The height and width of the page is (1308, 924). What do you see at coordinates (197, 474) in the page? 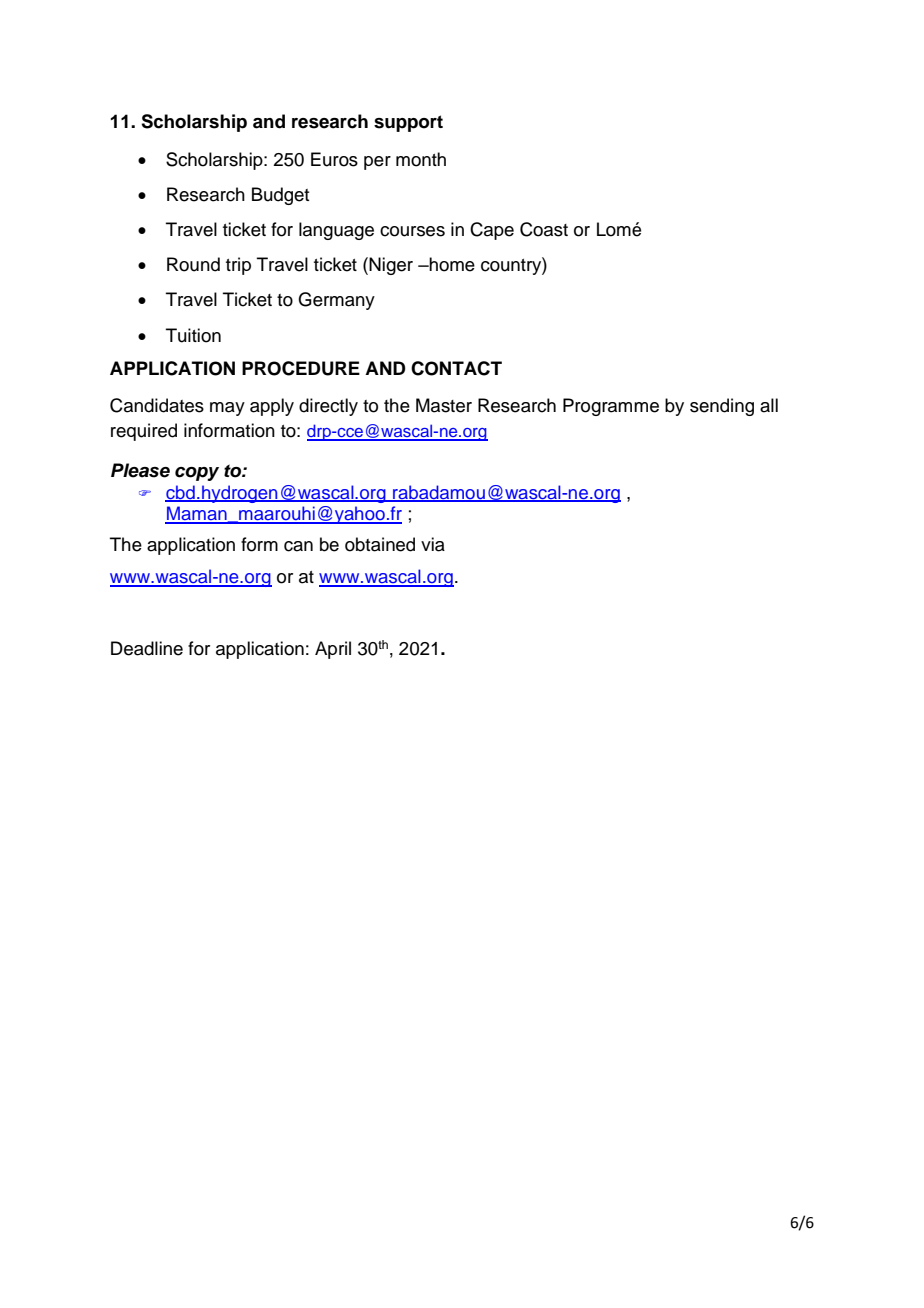
I see `copy` at bounding box center [197, 474].
